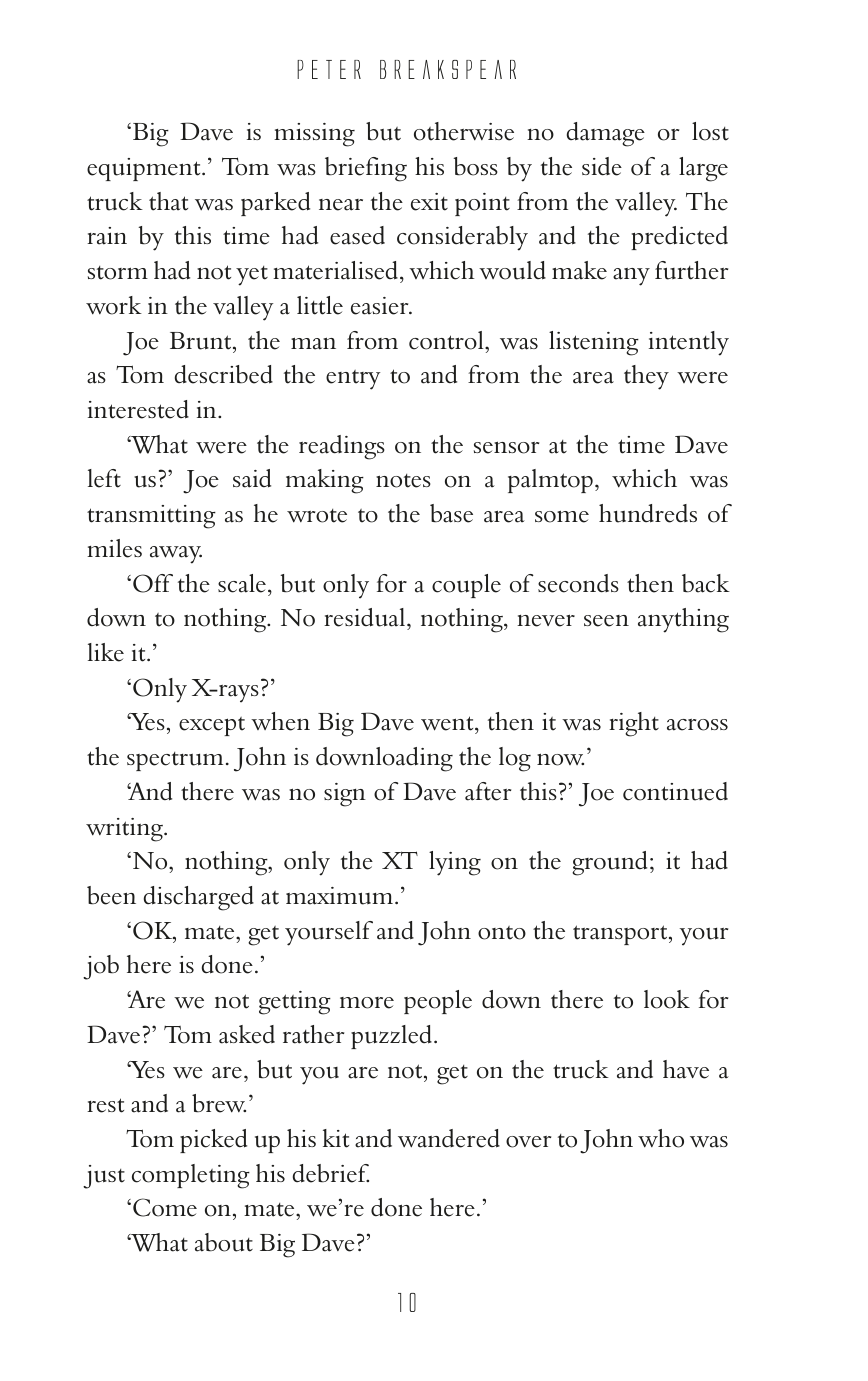  What do you see at coordinates (212, 726) in the image?
I see `except` at bounding box center [212, 726].
